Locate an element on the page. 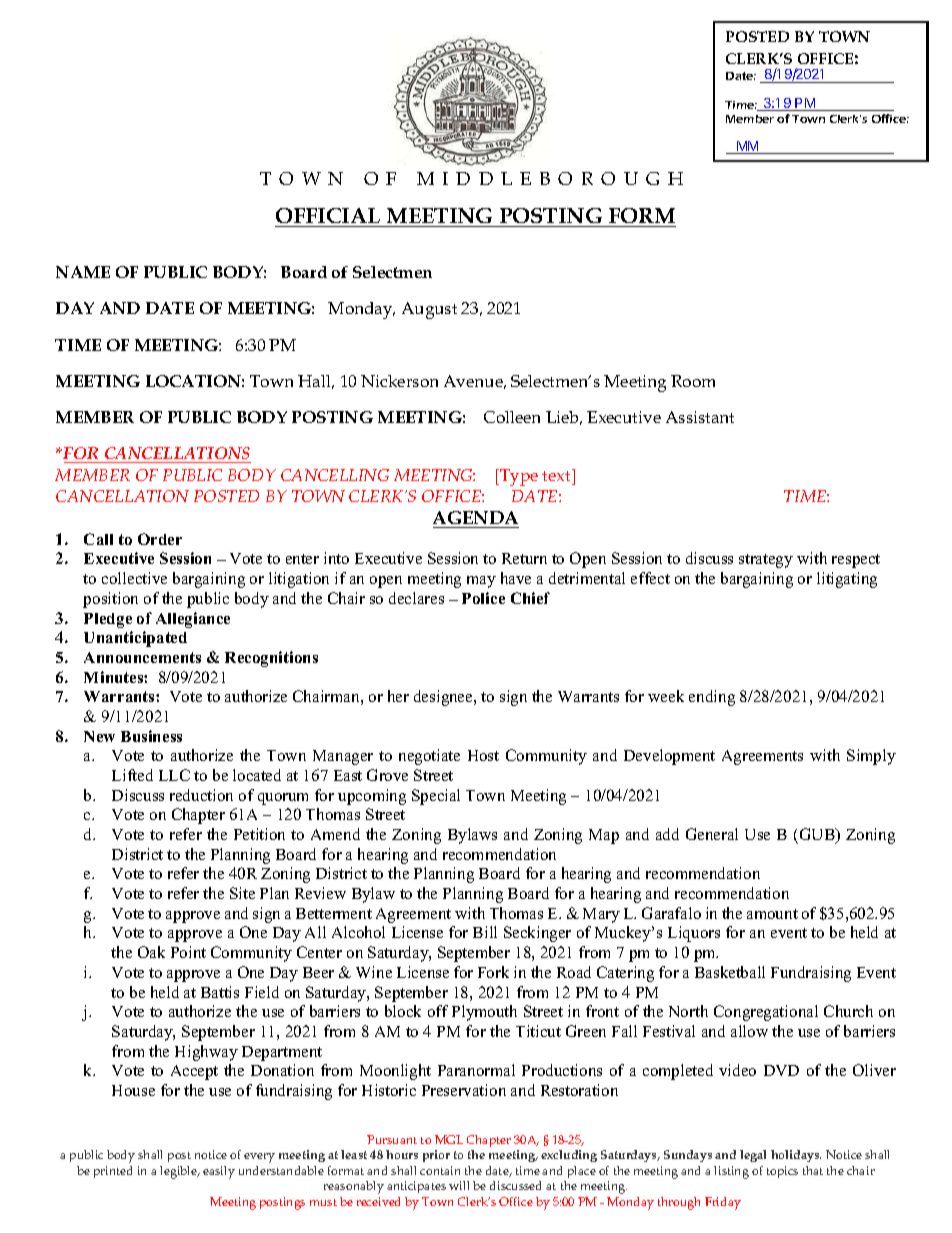  NAME is located at coordinates (83, 272).
